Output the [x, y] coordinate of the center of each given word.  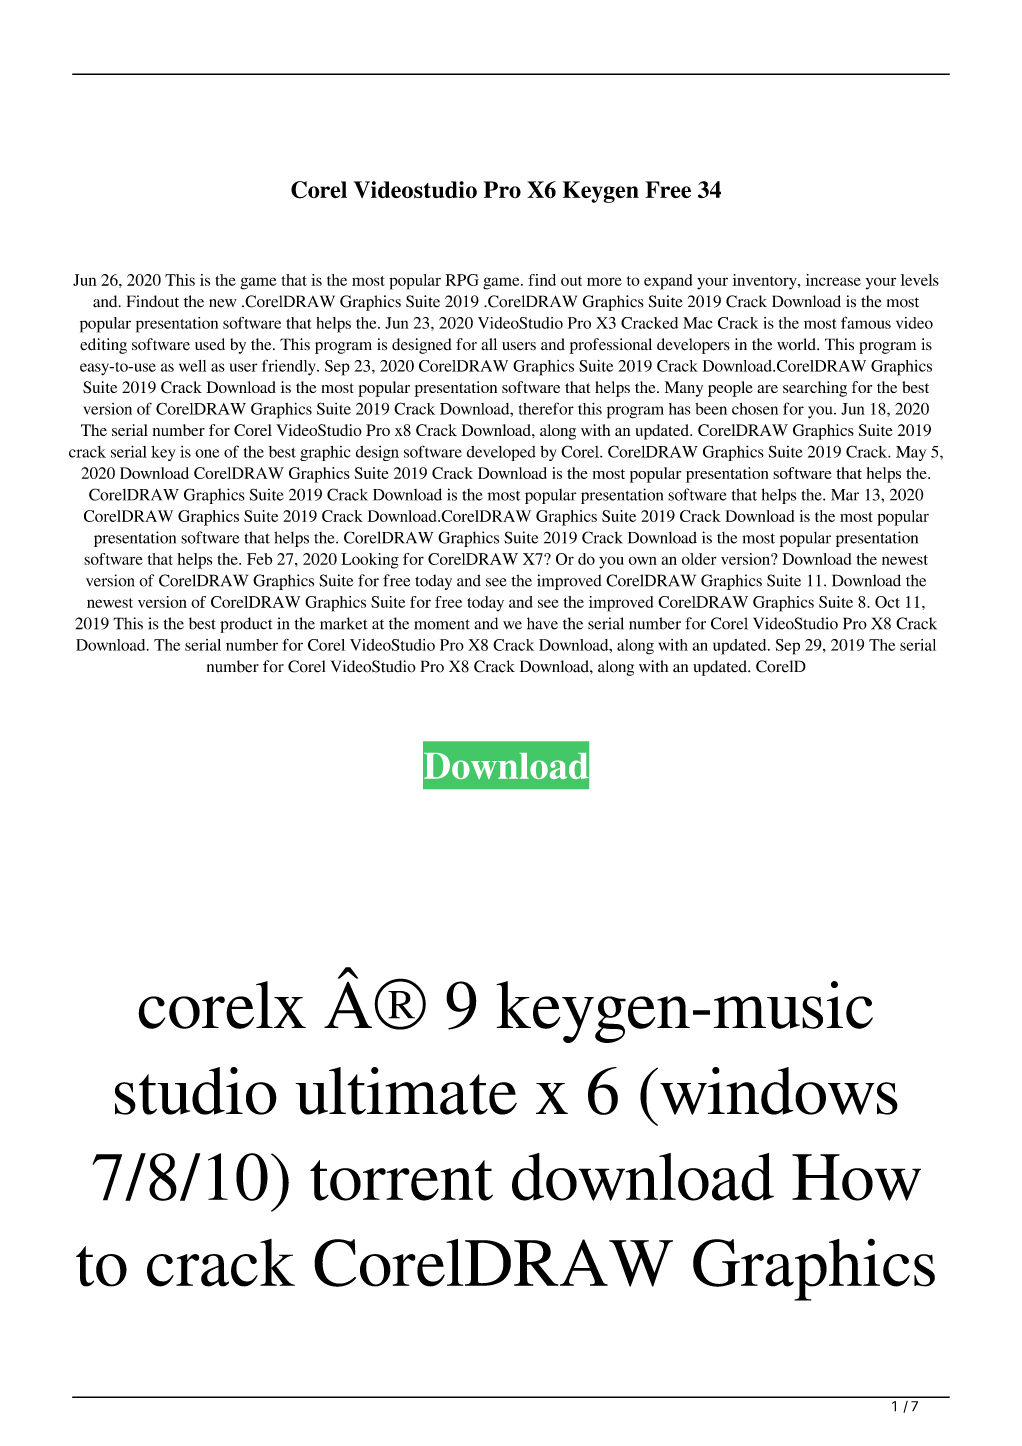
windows [779, 1091]
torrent [401, 1180]
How [856, 1177]
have [542, 623]
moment [442, 624]
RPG [462, 280]
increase [833, 280]
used [210, 344]
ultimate [406, 1091]
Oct [887, 602]
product [246, 625]
